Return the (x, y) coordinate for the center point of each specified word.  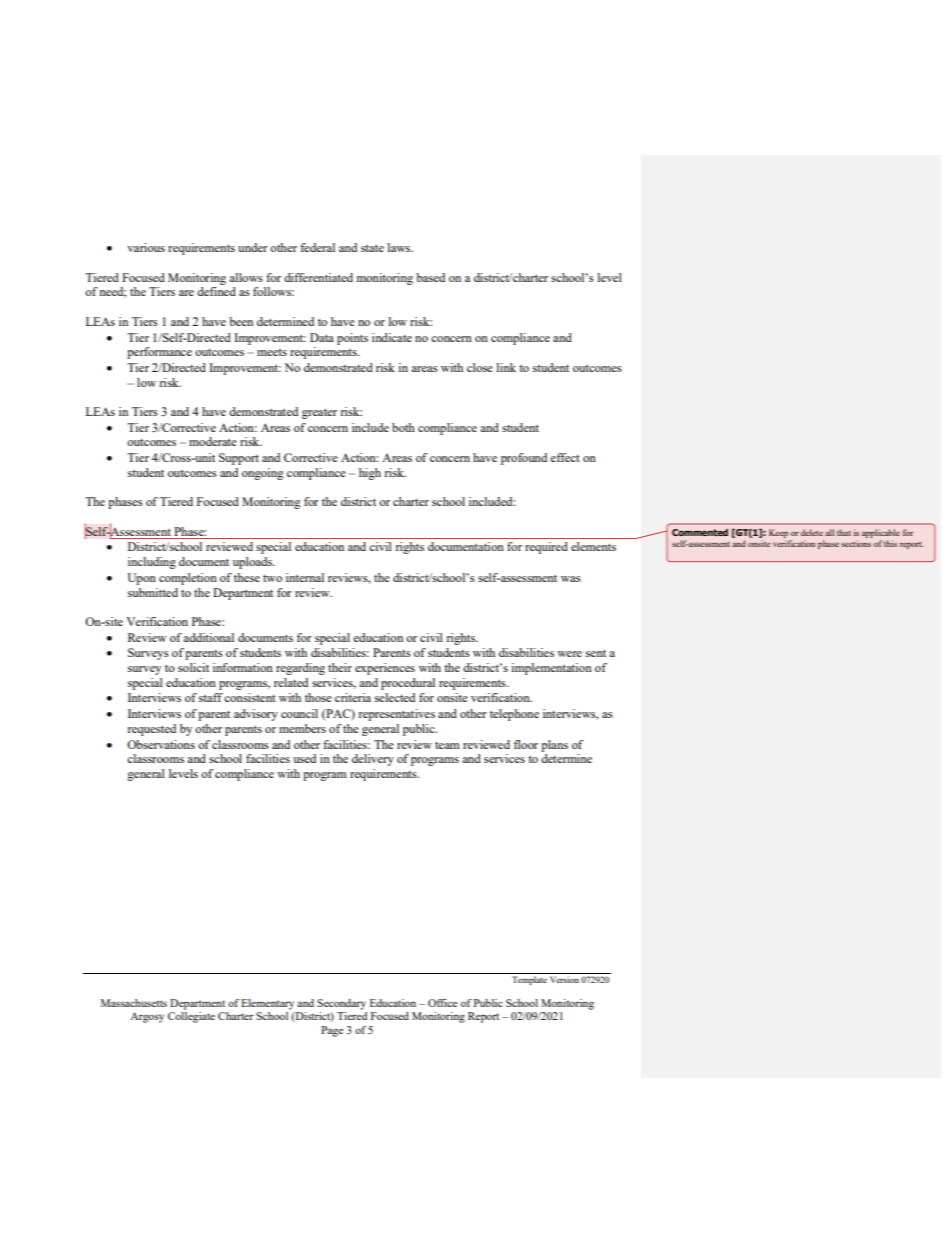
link (506, 367)
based (430, 277)
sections (856, 543)
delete (812, 532)
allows (246, 277)
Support (239, 459)
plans (554, 746)
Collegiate (191, 1017)
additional (208, 637)
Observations (161, 744)
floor (526, 744)
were (569, 654)
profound (524, 459)
